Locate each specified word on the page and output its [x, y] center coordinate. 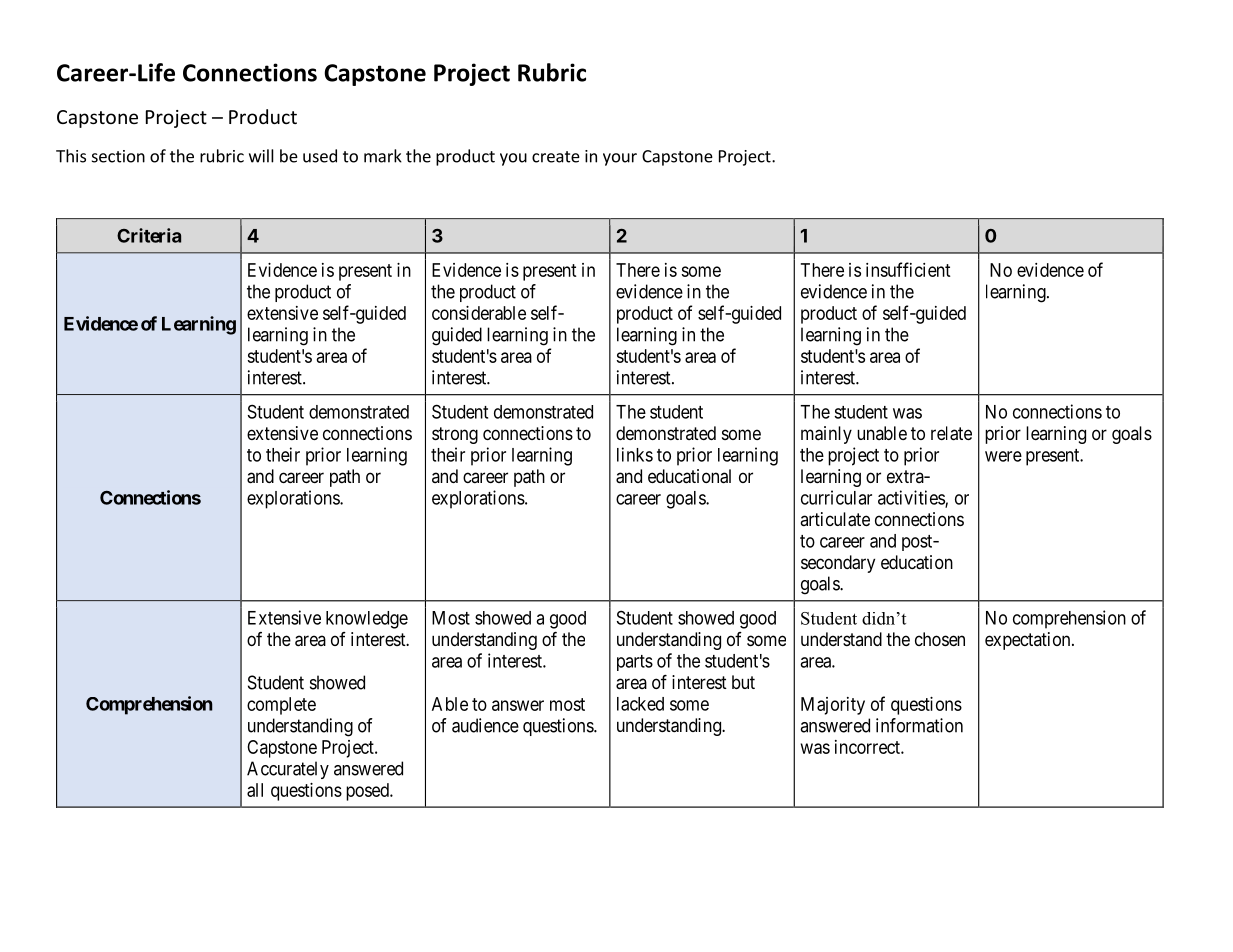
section [118, 156]
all [255, 790]
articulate [835, 519]
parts [635, 663]
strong [455, 435]
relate [951, 433]
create [556, 157]
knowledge [367, 620]
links [635, 454]
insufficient [908, 269]
